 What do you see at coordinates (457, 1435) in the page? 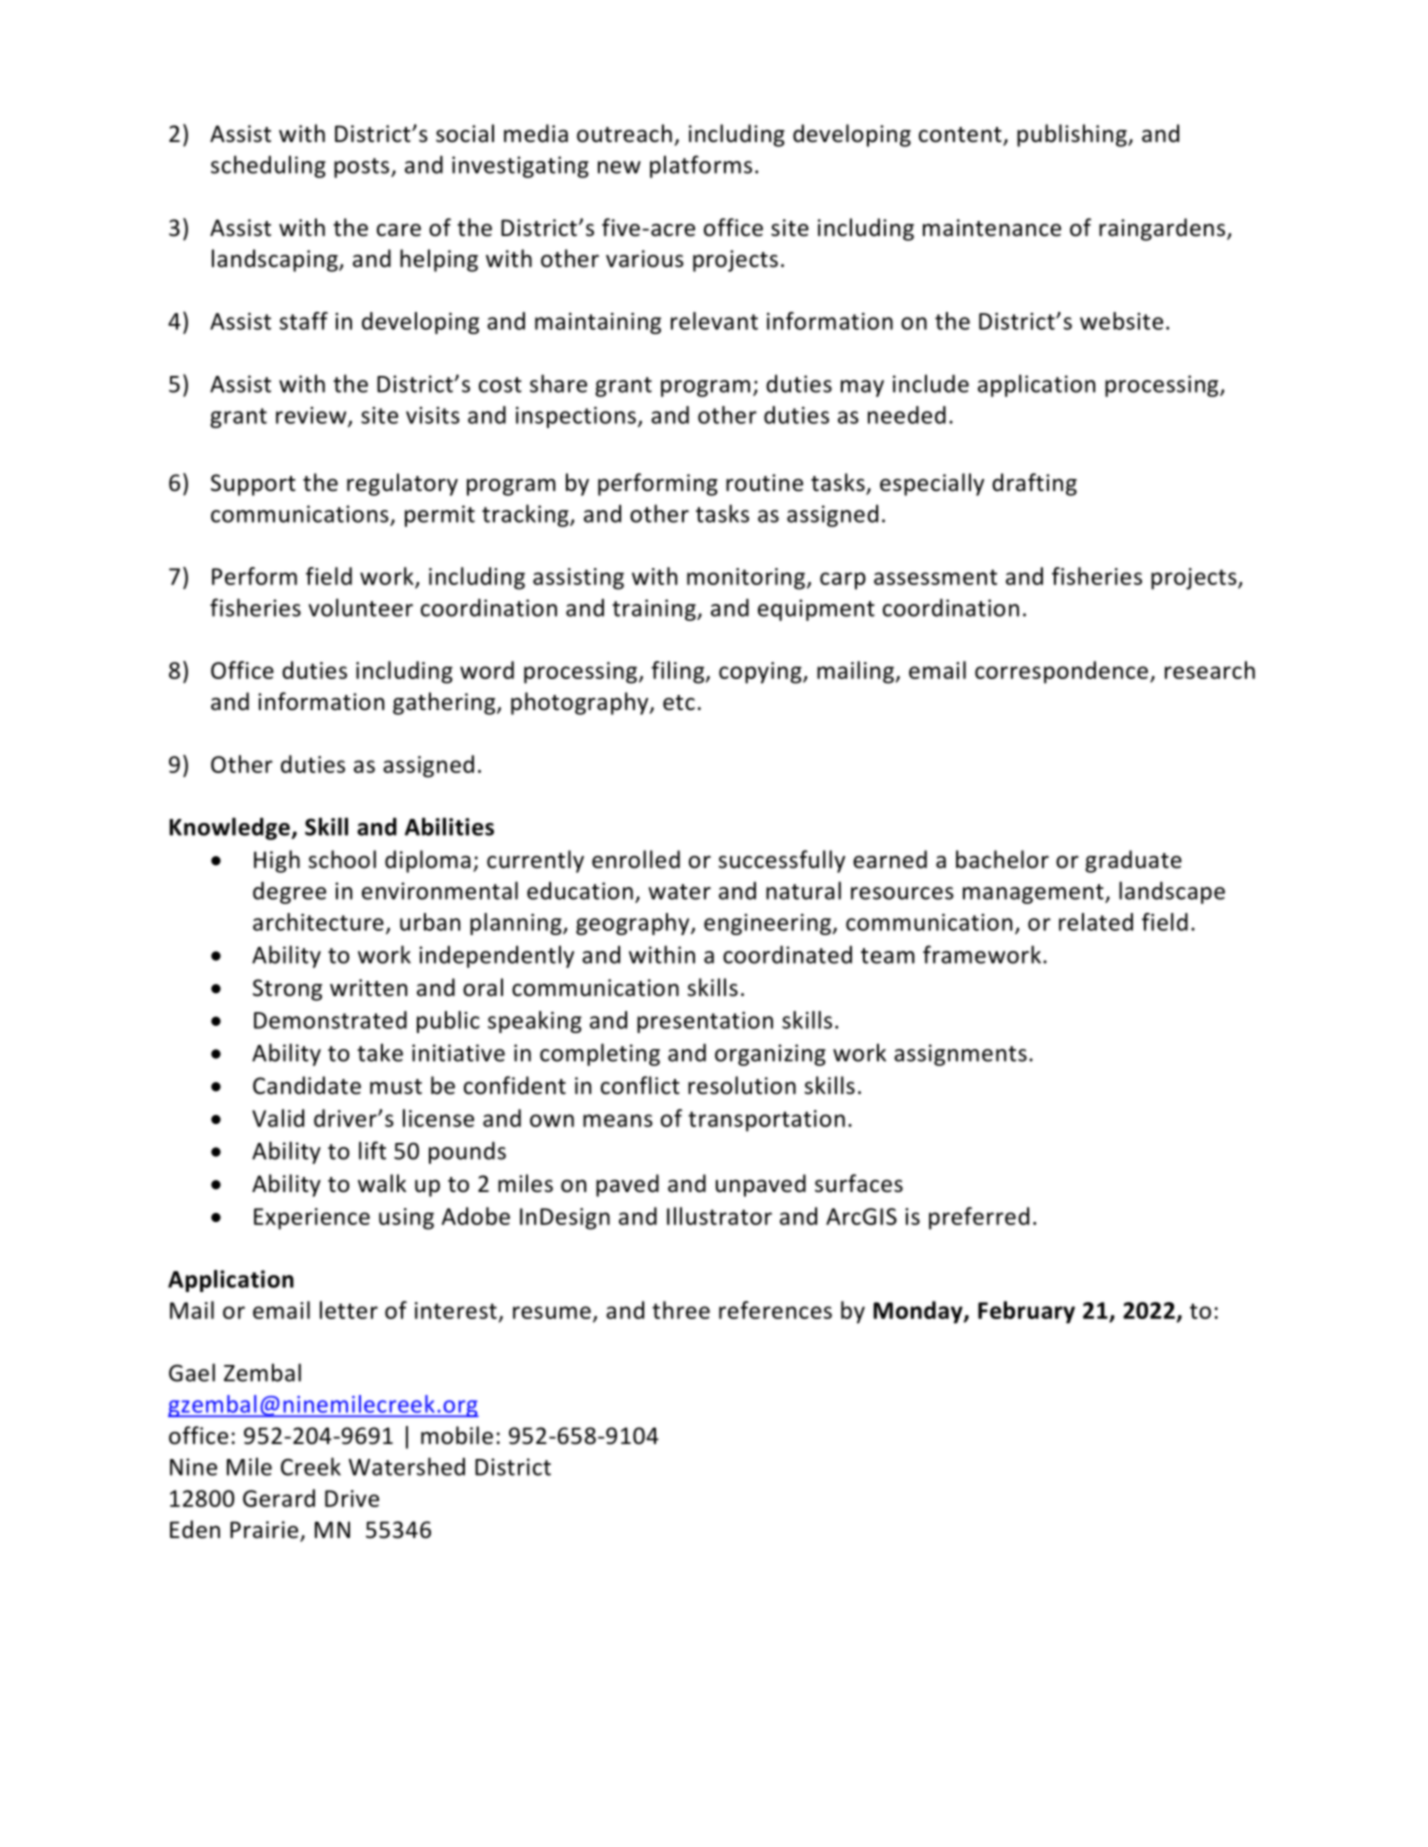
I see `mobile` at bounding box center [457, 1435].
